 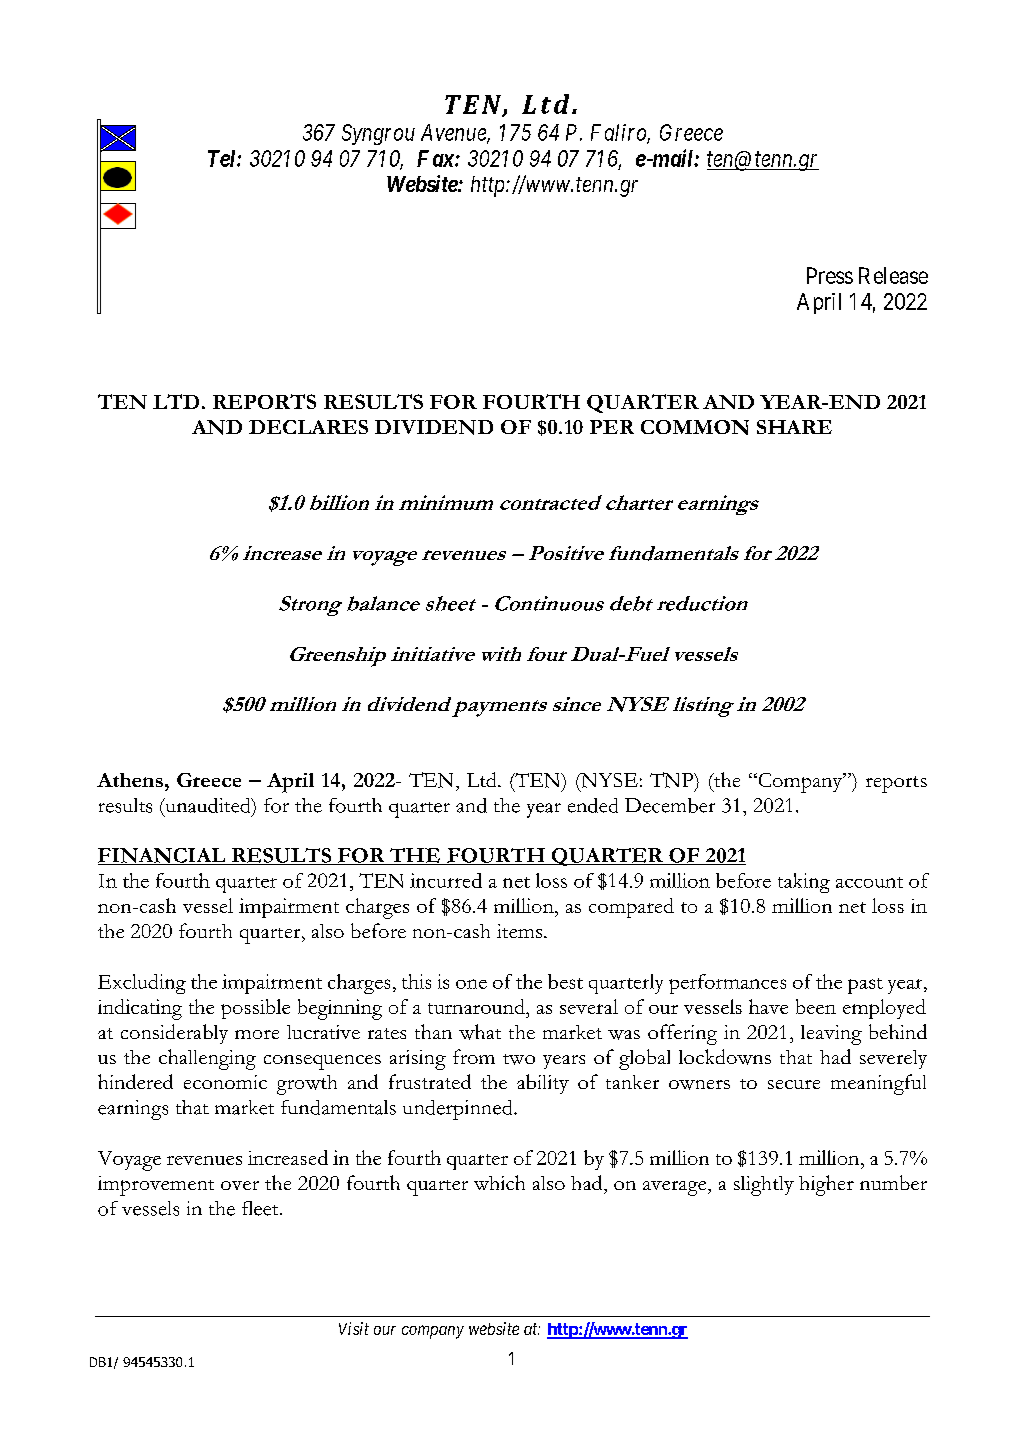 What do you see at coordinates (695, 427) in the image?
I see `COMMON` at bounding box center [695, 427].
